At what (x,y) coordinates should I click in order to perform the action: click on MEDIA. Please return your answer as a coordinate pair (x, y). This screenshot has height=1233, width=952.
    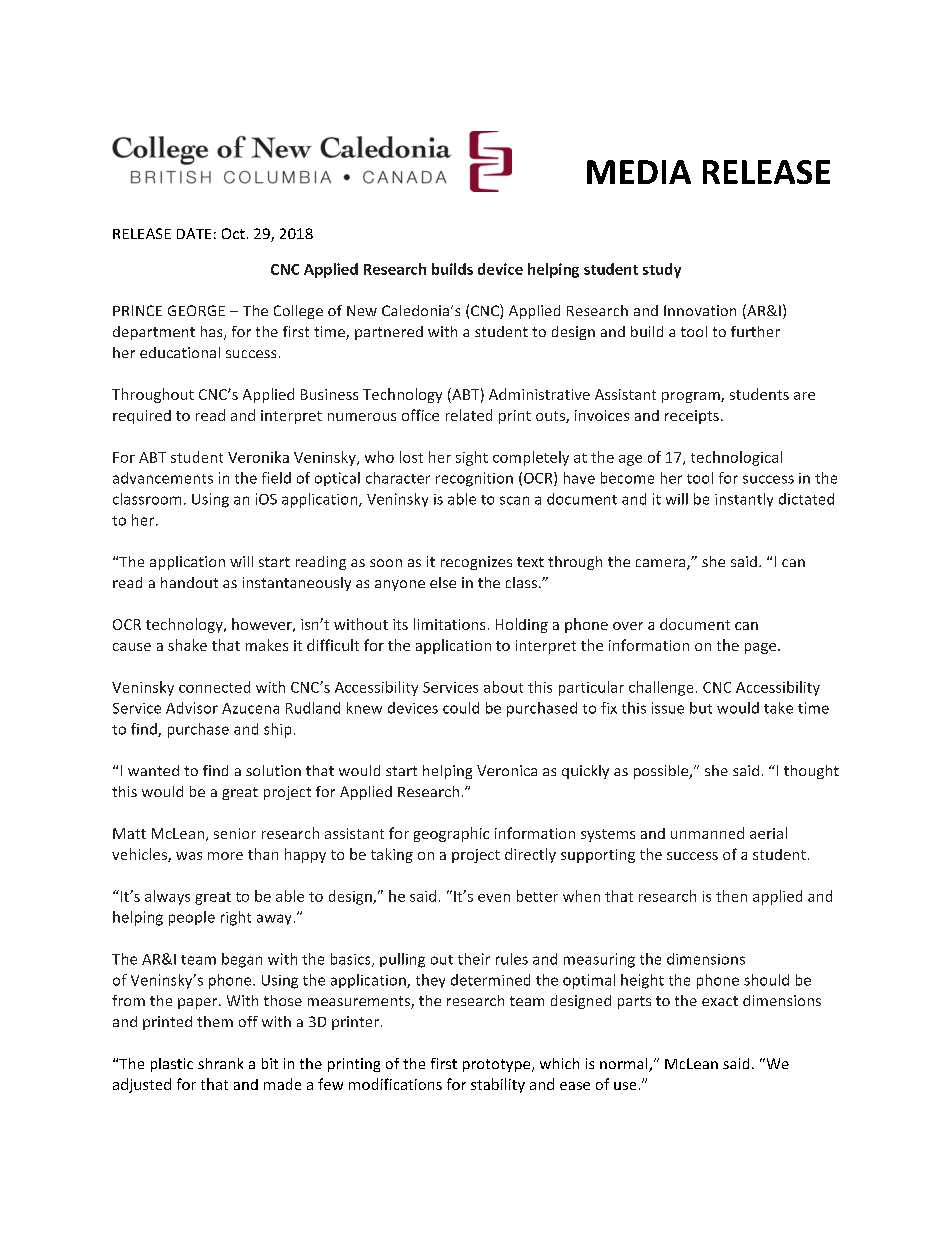
    Looking at the image, I should click on (639, 172).
